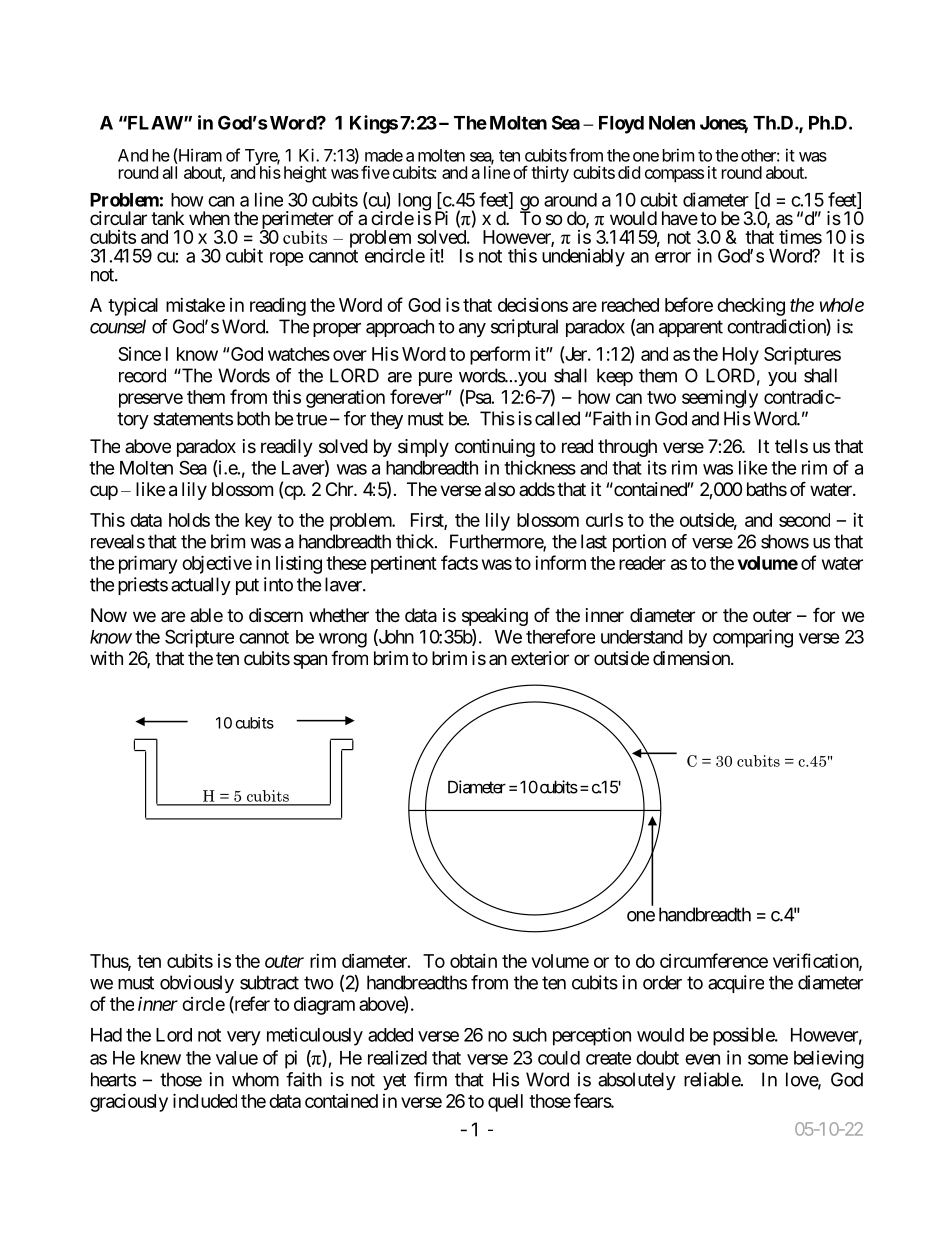 The width and height of the document is (952, 1233). I want to click on thirty, so click(550, 174).
